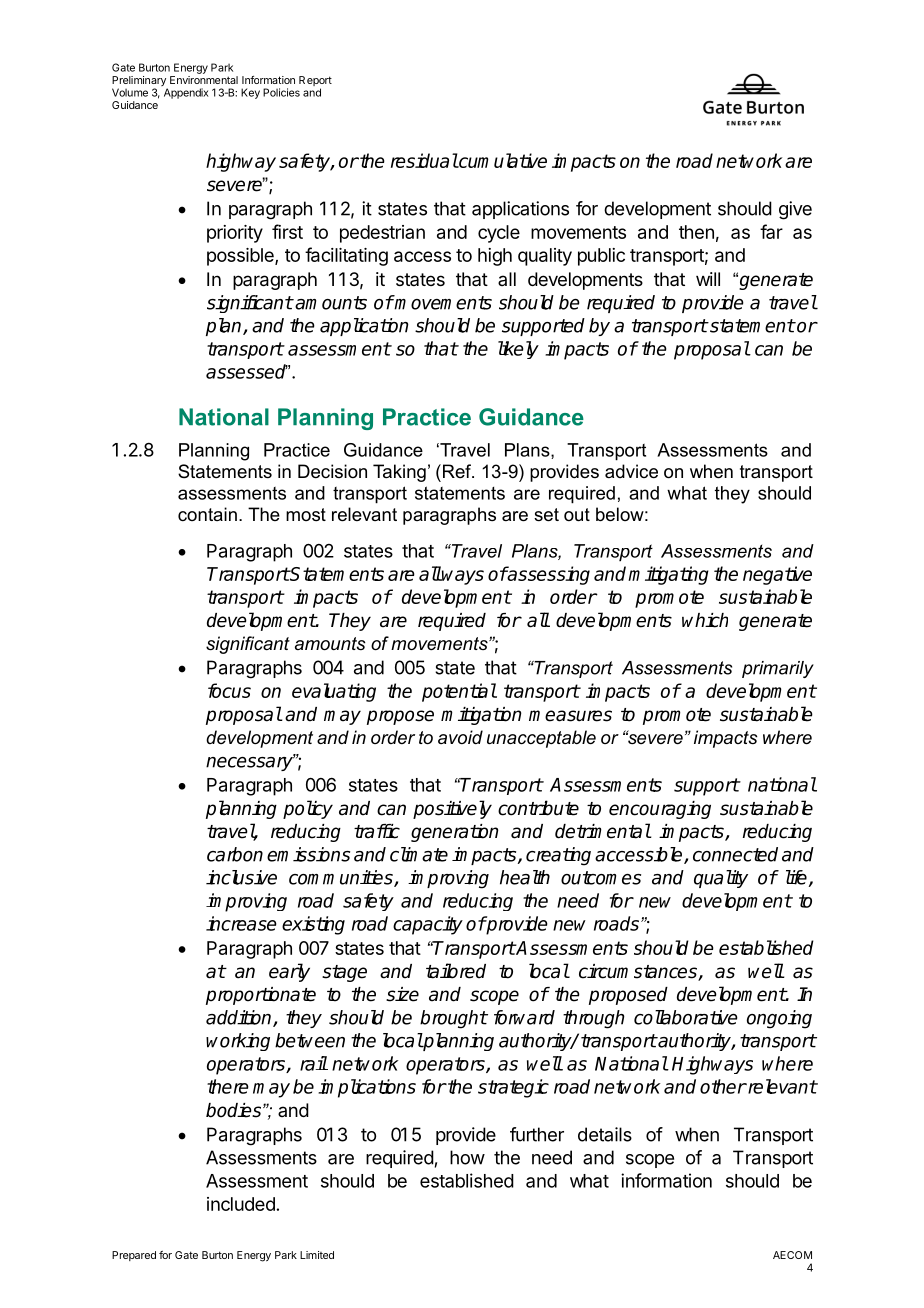 The width and height of the screenshot is (924, 1308). I want to click on residual, so click(424, 160).
